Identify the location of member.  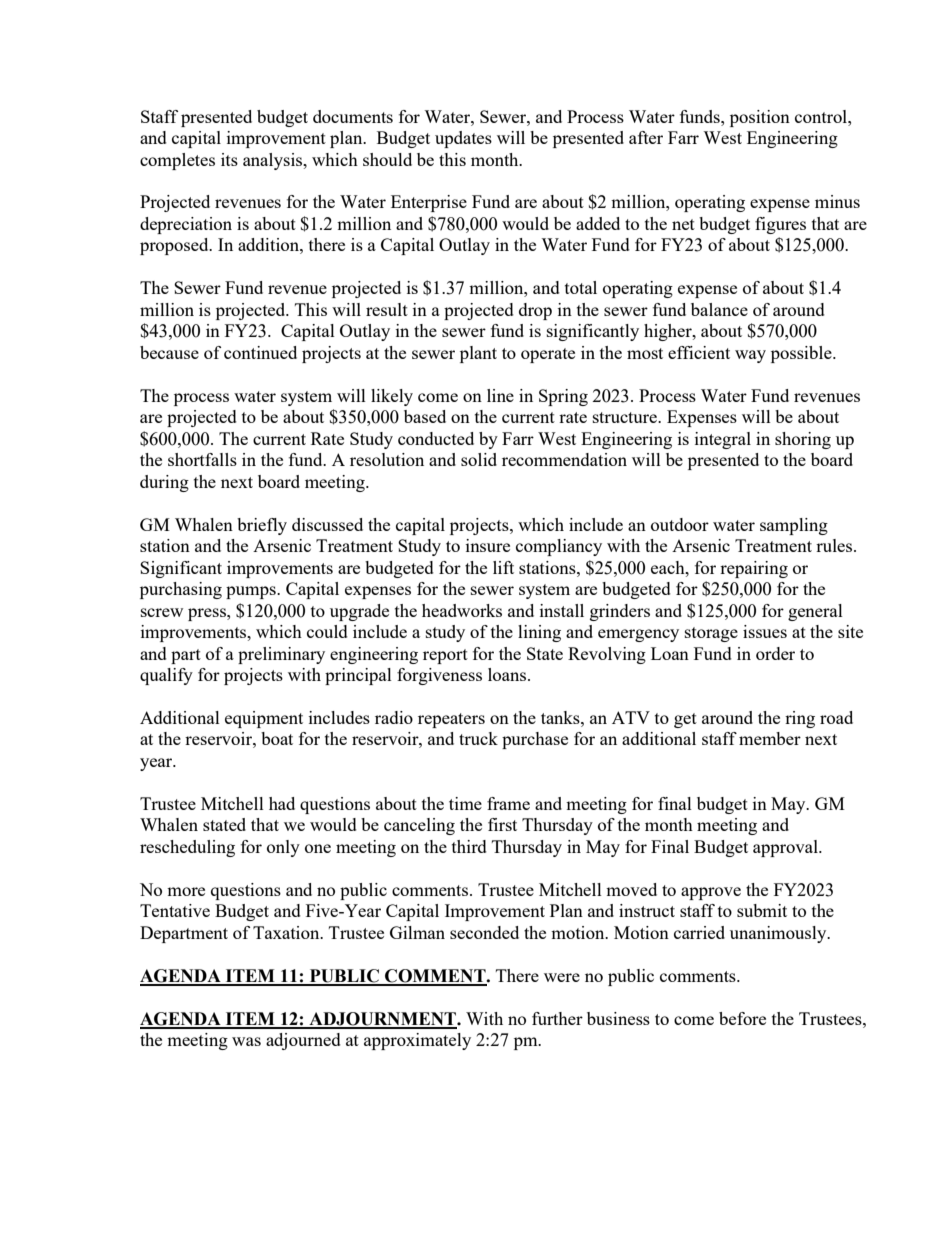
(770, 738).
